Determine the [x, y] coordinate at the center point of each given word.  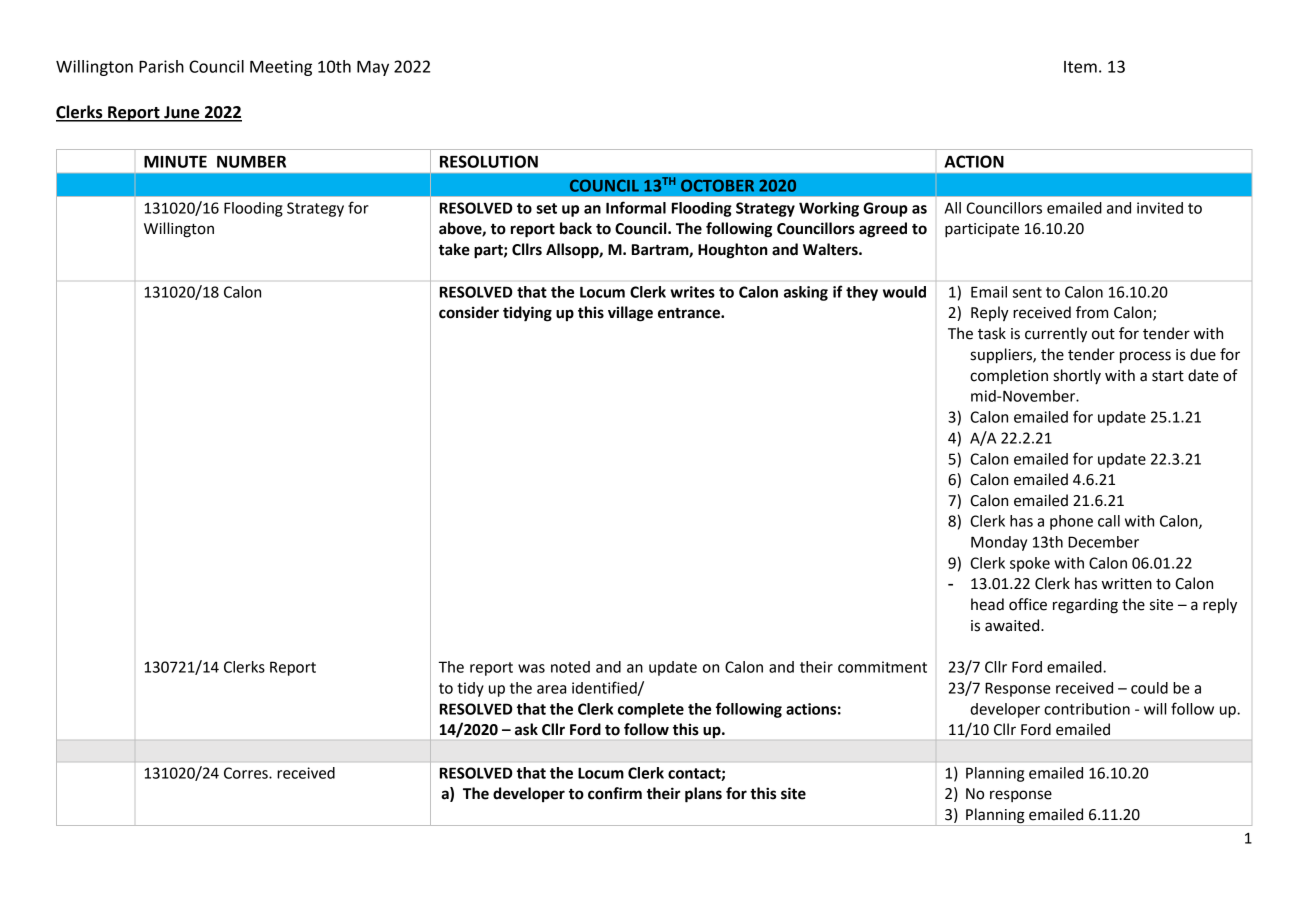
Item [1080, 67]
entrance [690, 313]
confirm [615, 793]
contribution [1087, 709]
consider [469, 312]
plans [703, 795]
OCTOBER [717, 185]
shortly [1077, 376]
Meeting [281, 68]
